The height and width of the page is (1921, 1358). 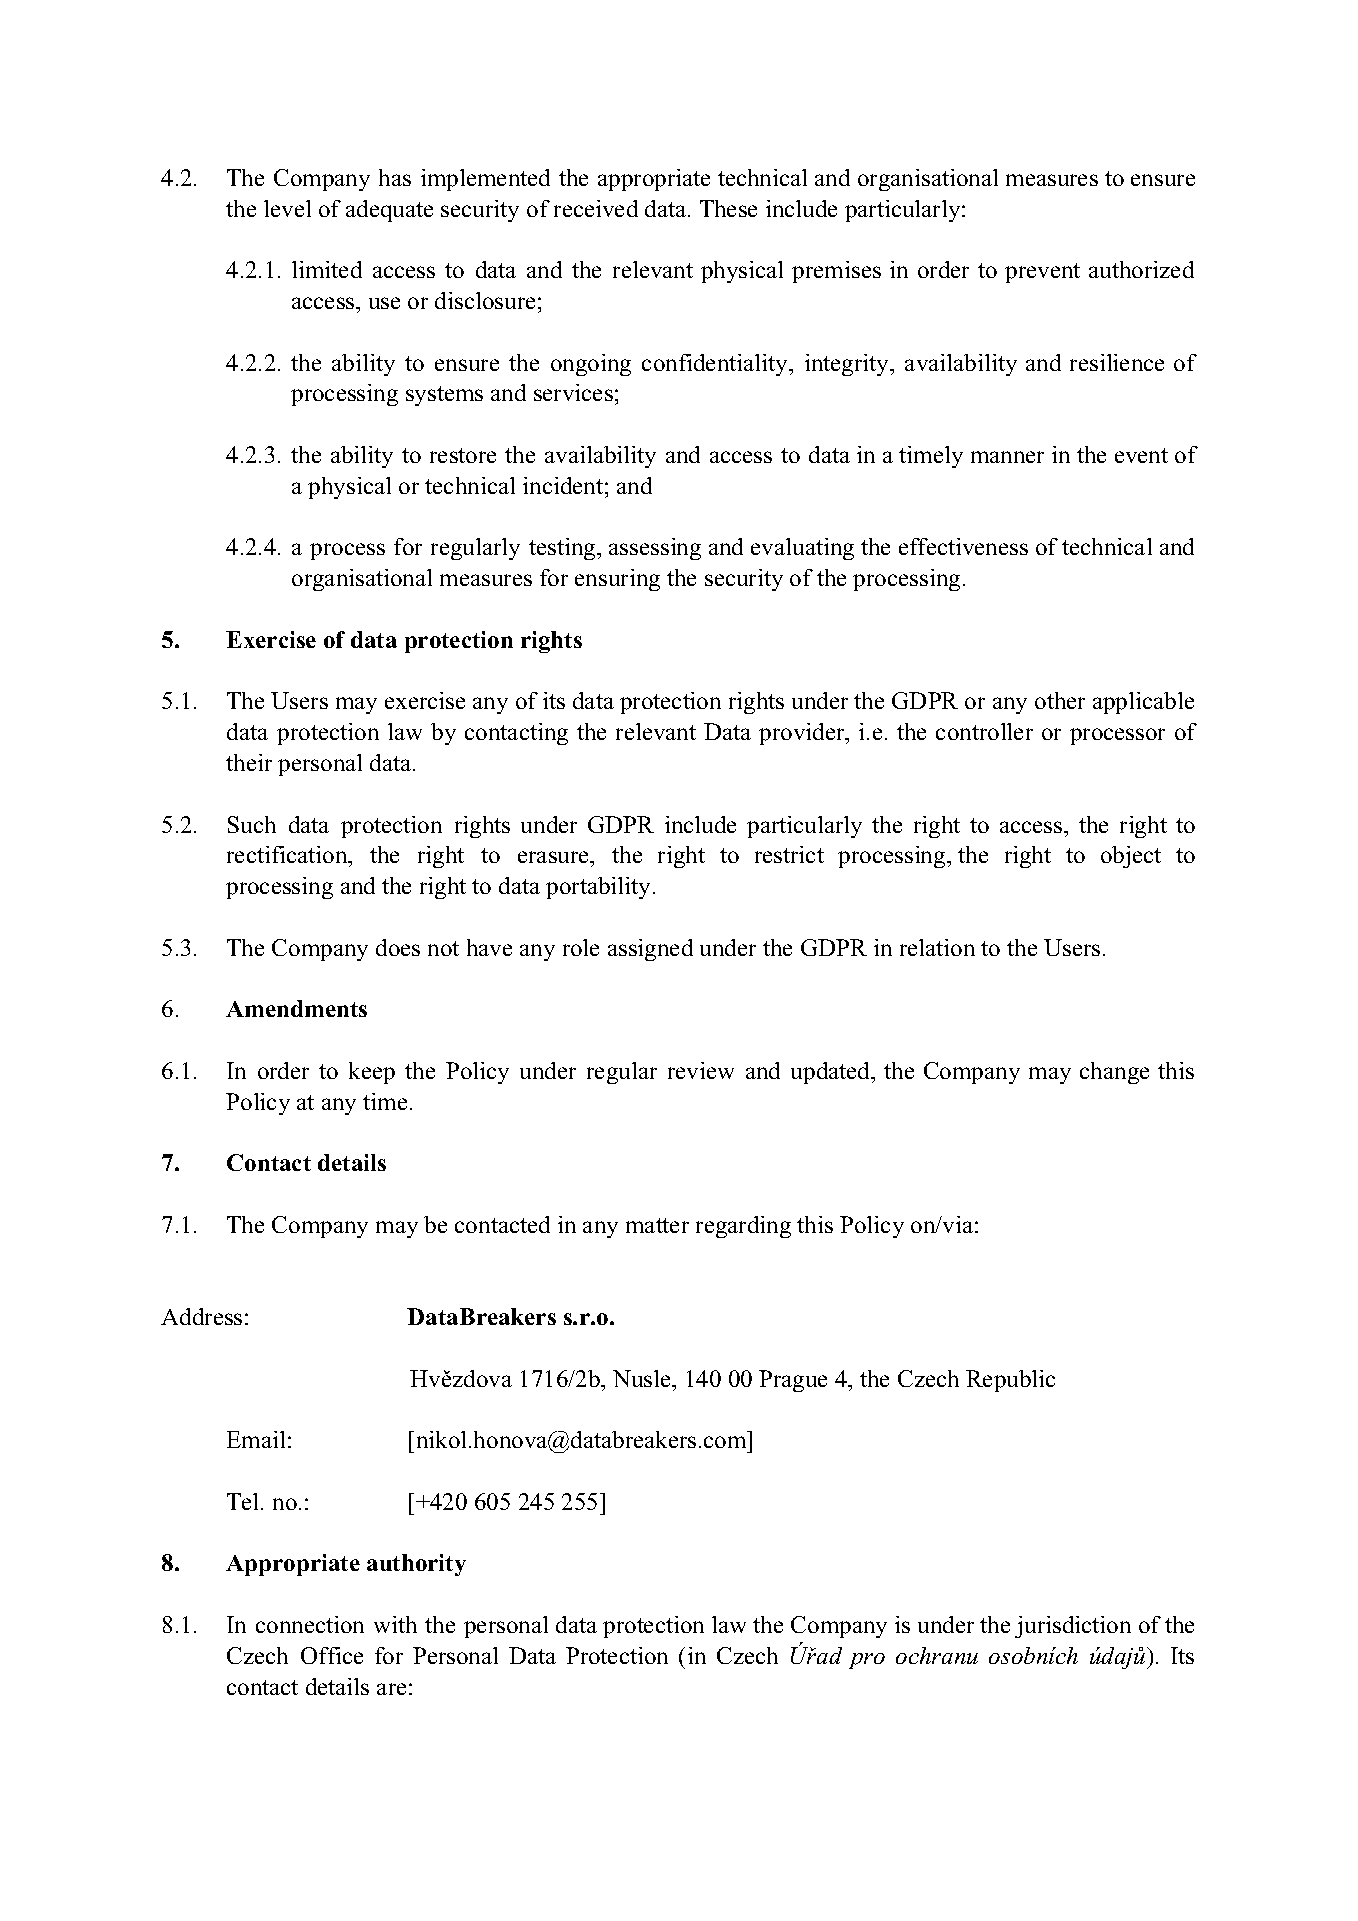 I want to click on Office, so click(x=332, y=1655).
